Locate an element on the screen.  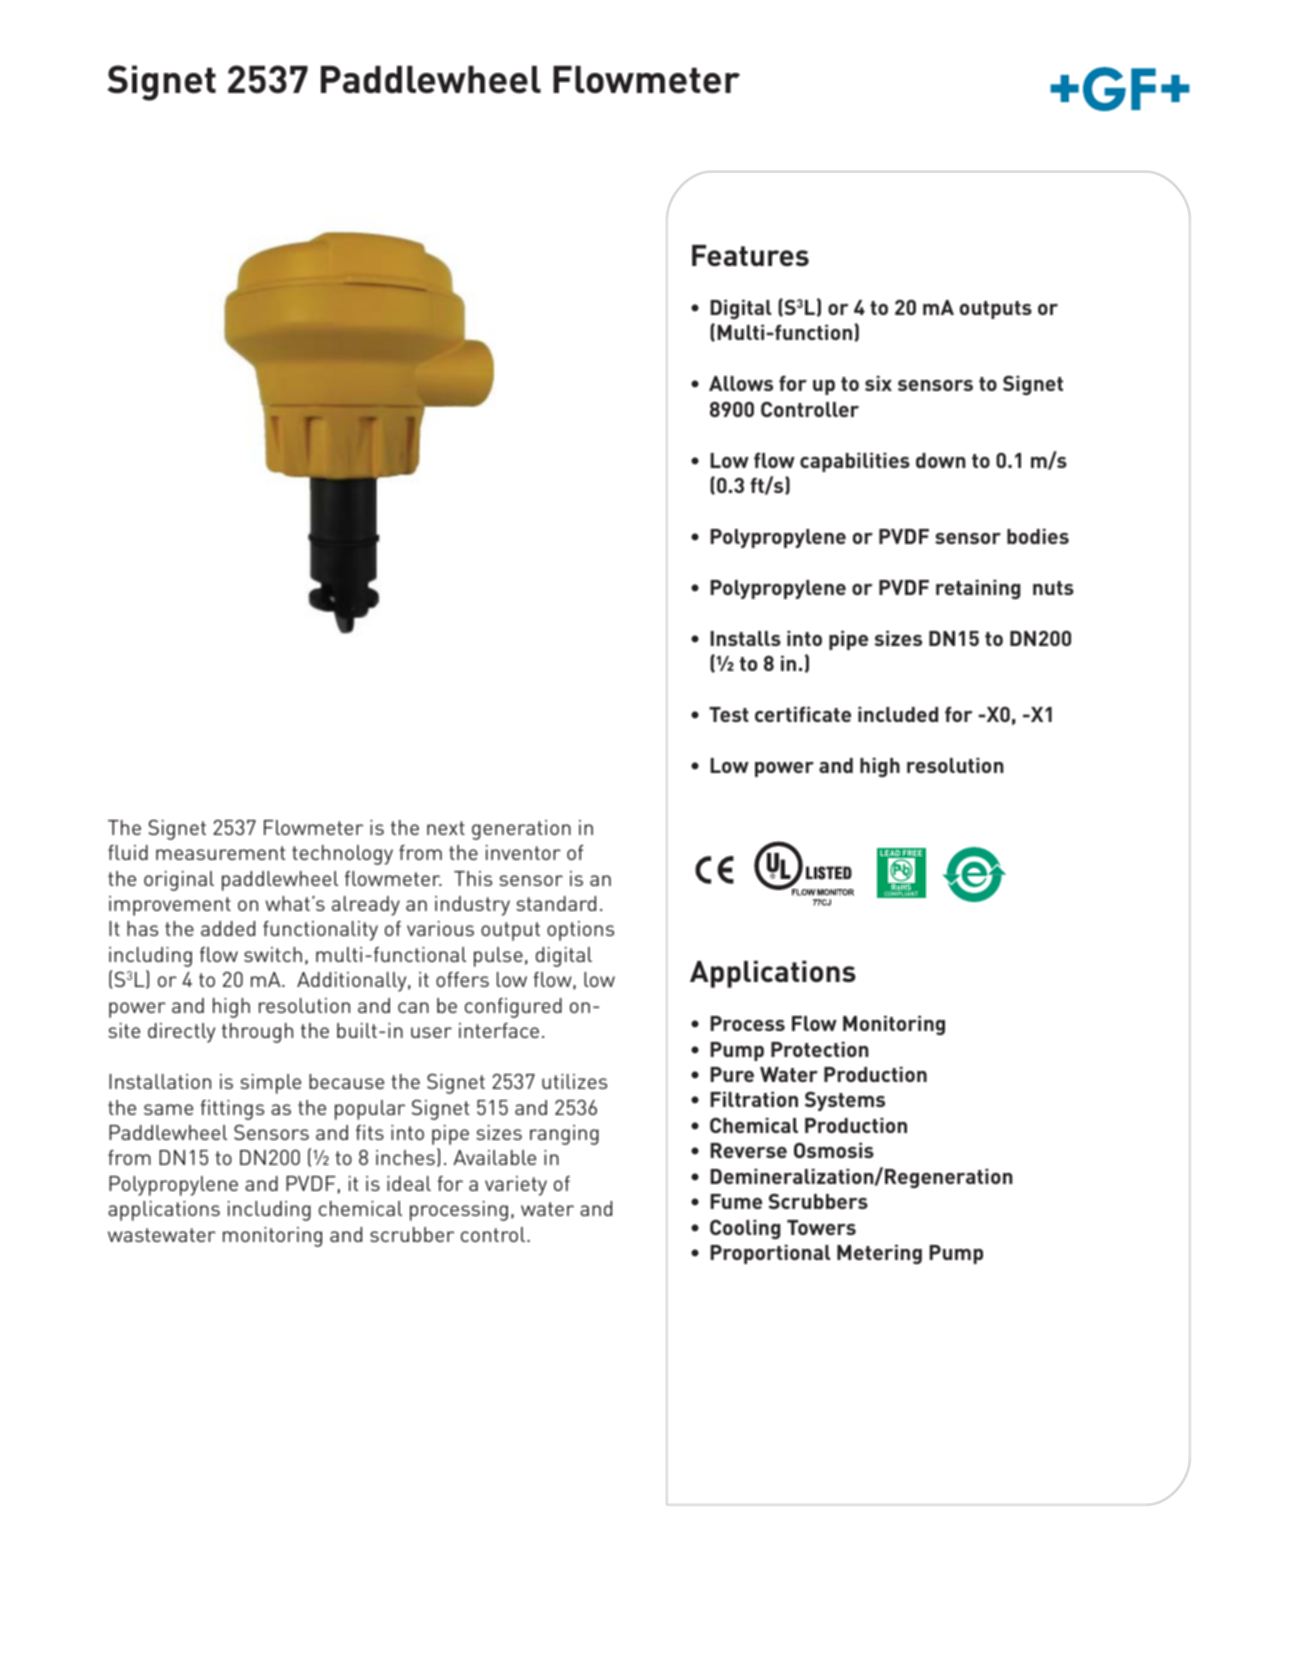
measurement is located at coordinates (220, 853).
